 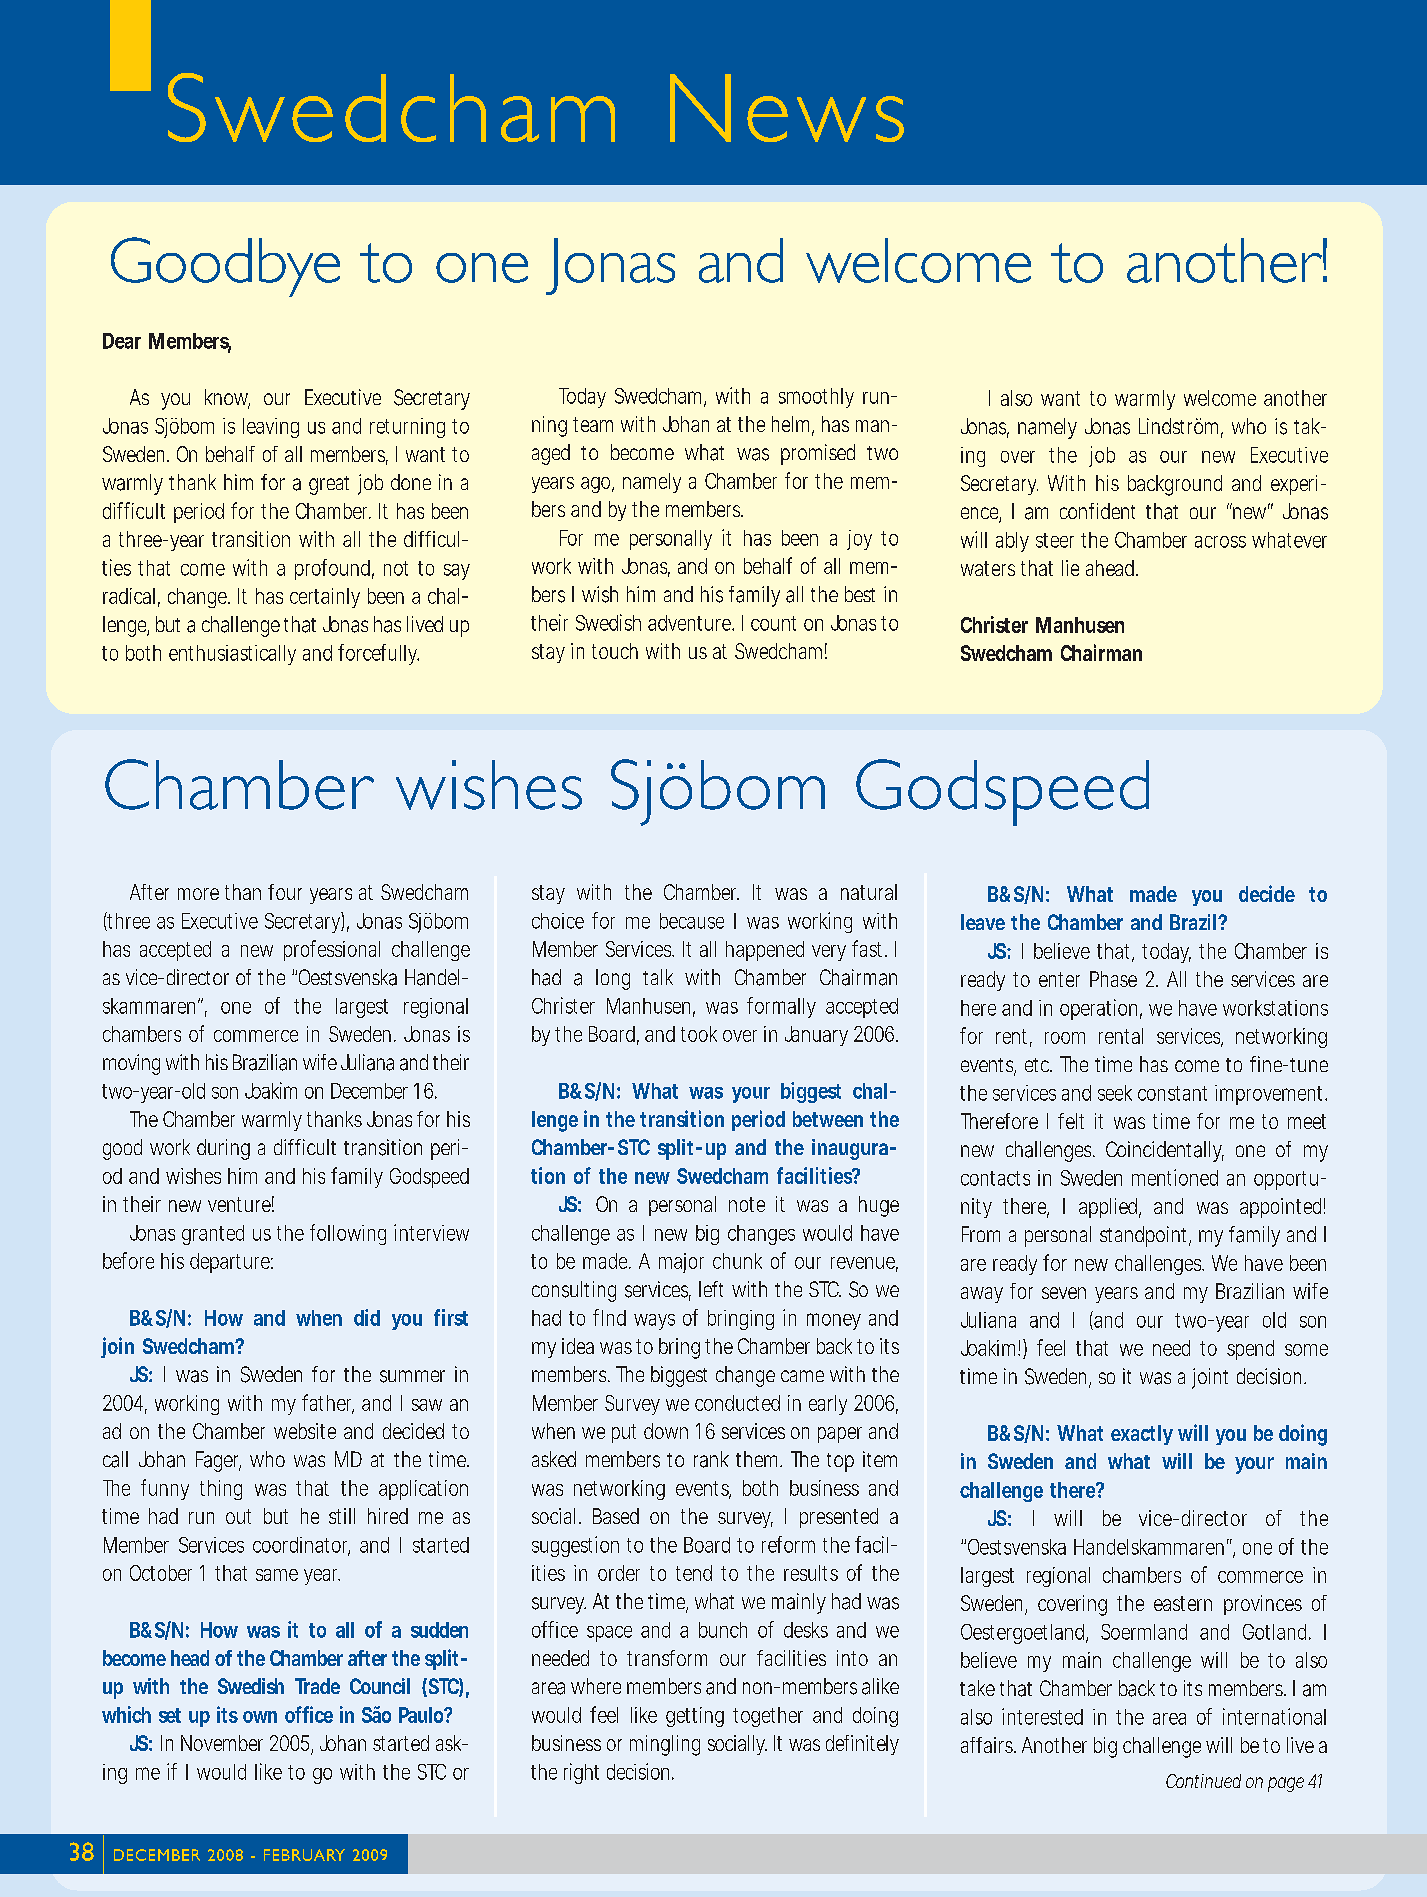 I want to click on News, so click(x=787, y=108).
